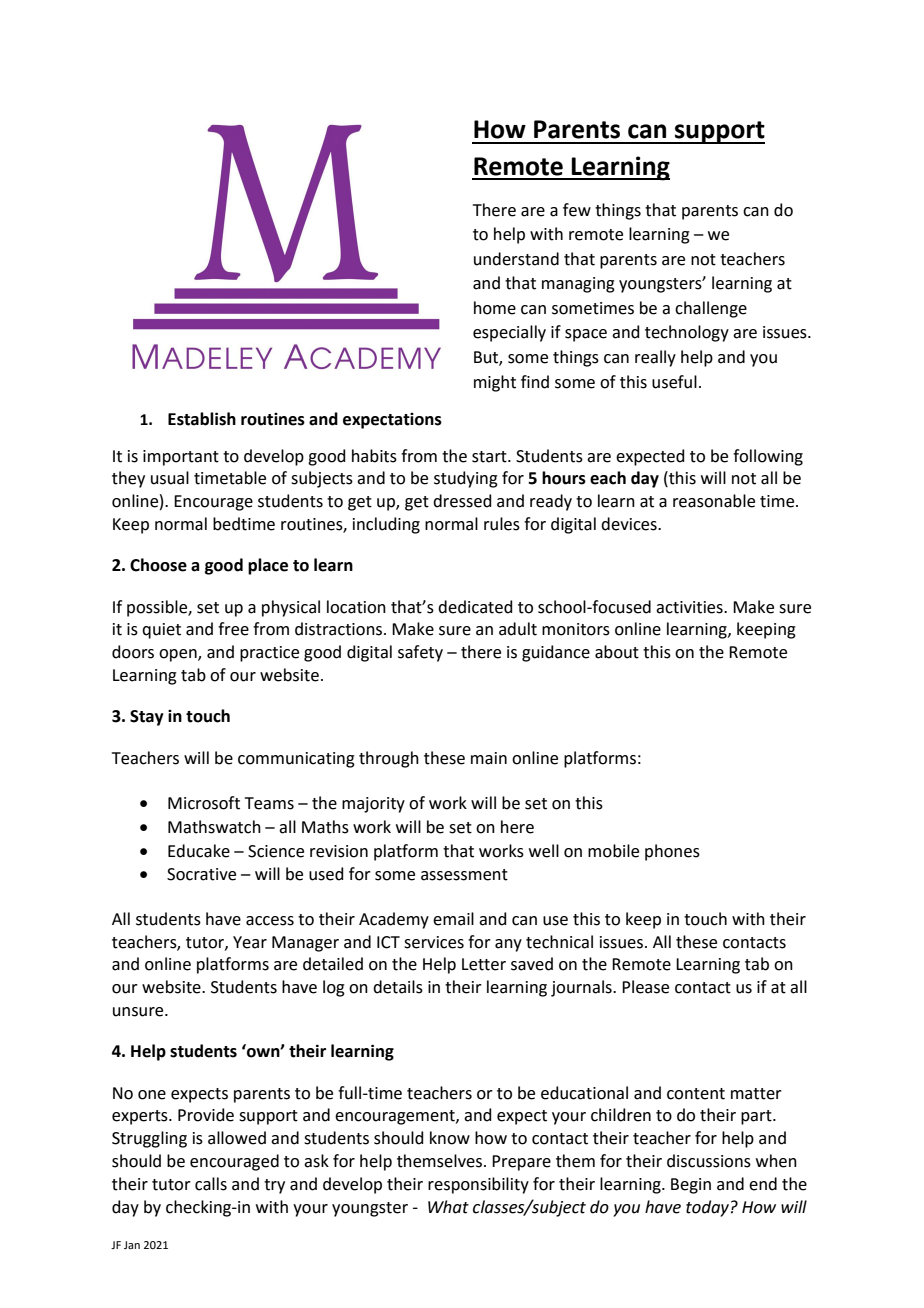  I want to click on main, so click(489, 758).
